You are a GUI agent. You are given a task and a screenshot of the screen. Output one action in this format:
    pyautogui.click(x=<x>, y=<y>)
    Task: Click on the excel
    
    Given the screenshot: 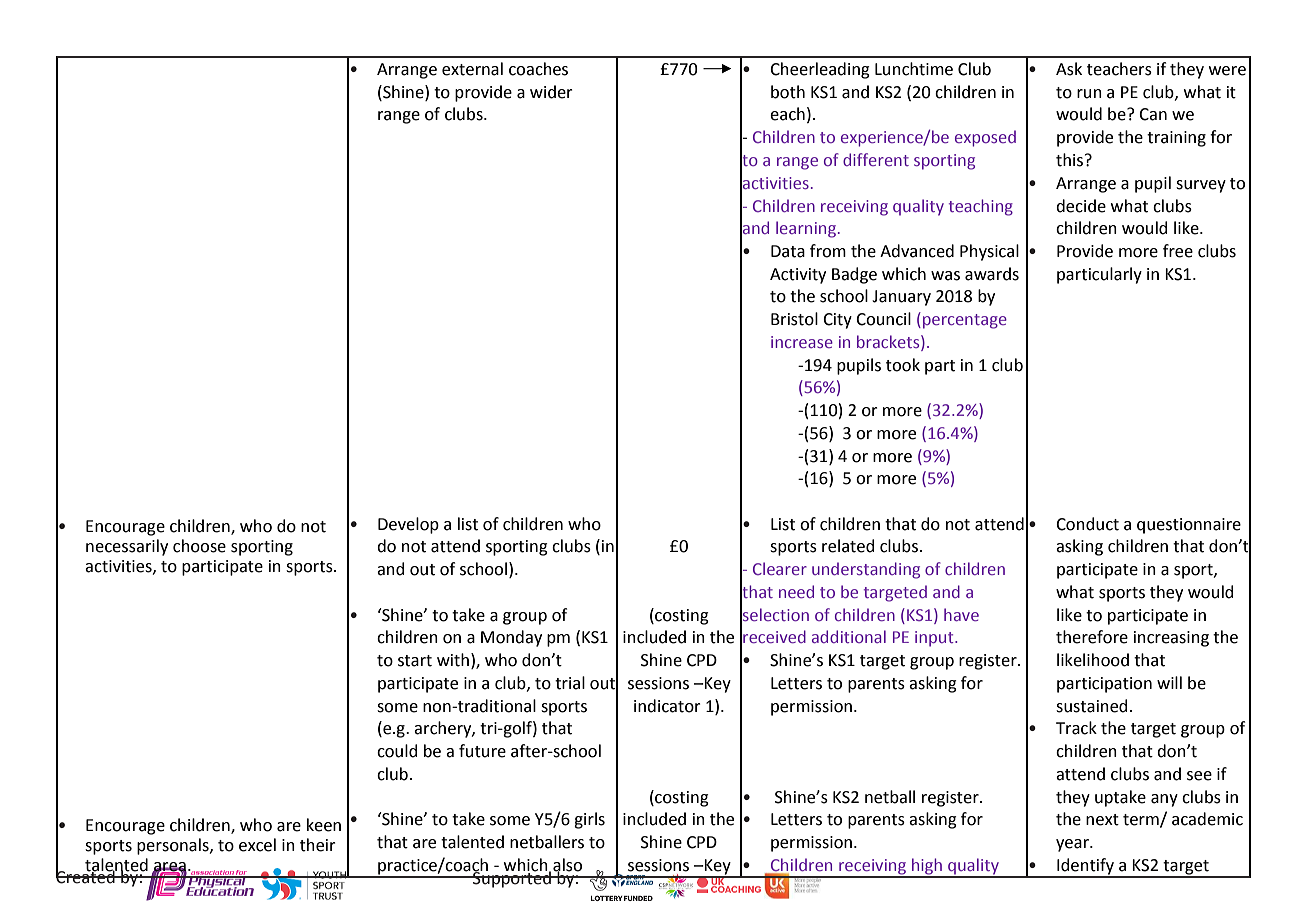 What is the action you would take?
    pyautogui.click(x=257, y=845)
